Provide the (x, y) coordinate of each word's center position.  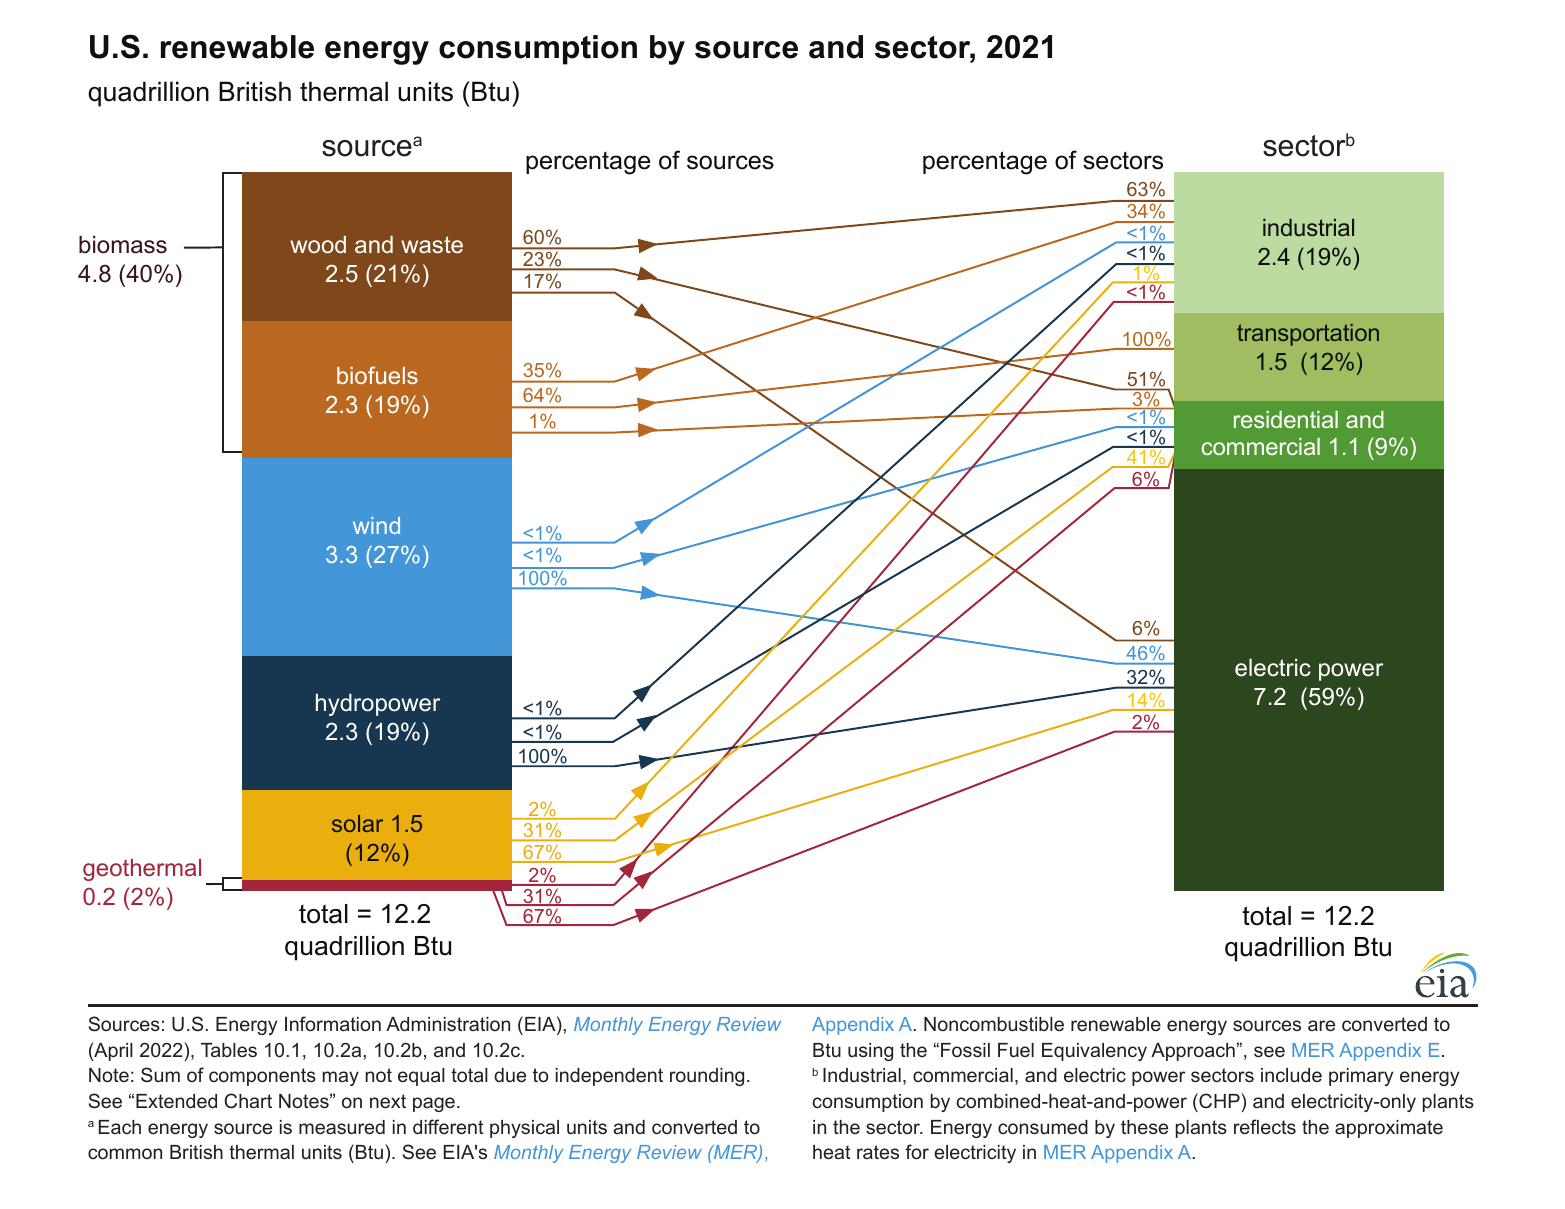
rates (878, 1152)
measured (342, 1127)
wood (318, 244)
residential (1286, 419)
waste (432, 244)
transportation (1308, 335)
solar (357, 823)
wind (376, 525)
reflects (1265, 1126)
